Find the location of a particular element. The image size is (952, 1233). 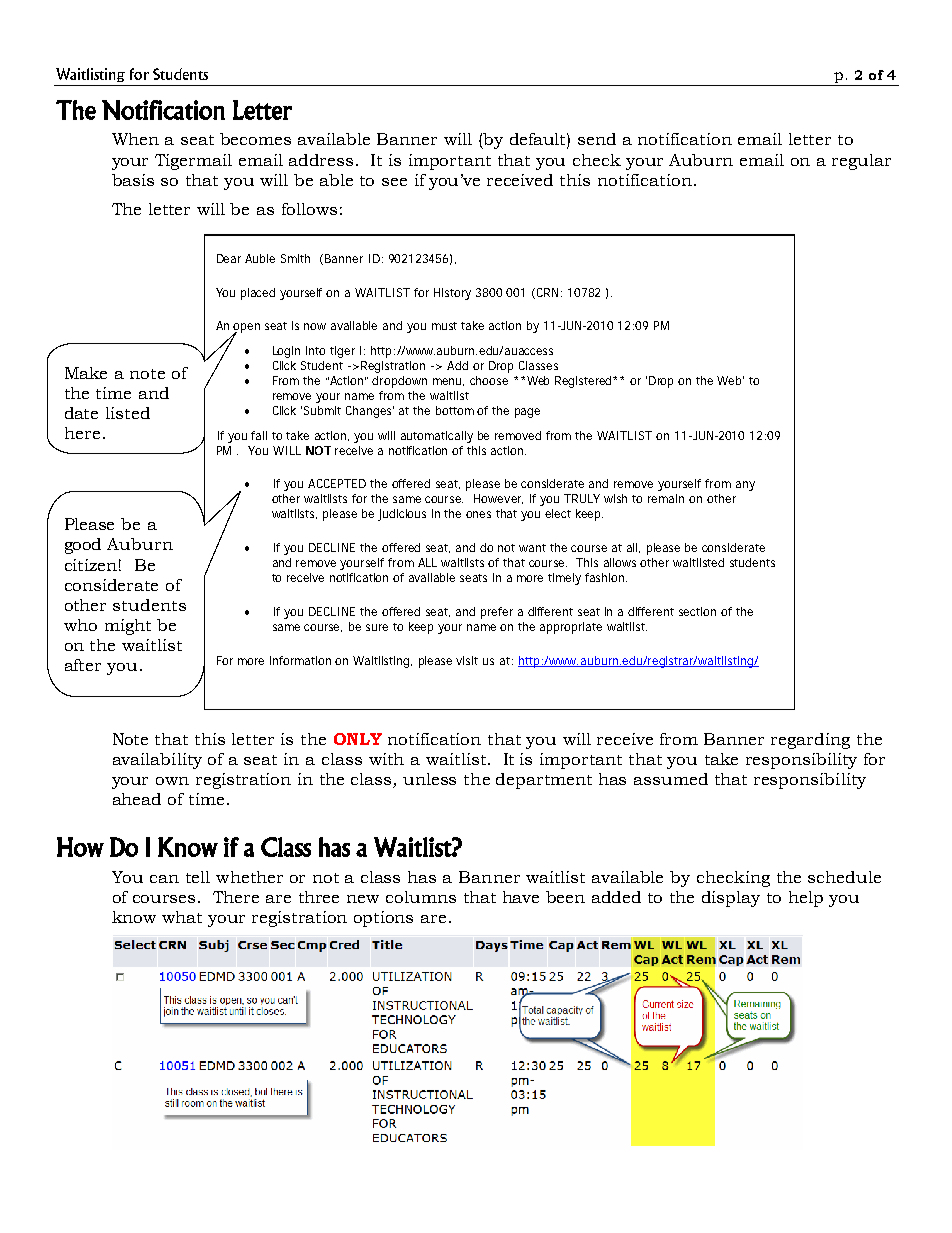

regular is located at coordinates (861, 162).
